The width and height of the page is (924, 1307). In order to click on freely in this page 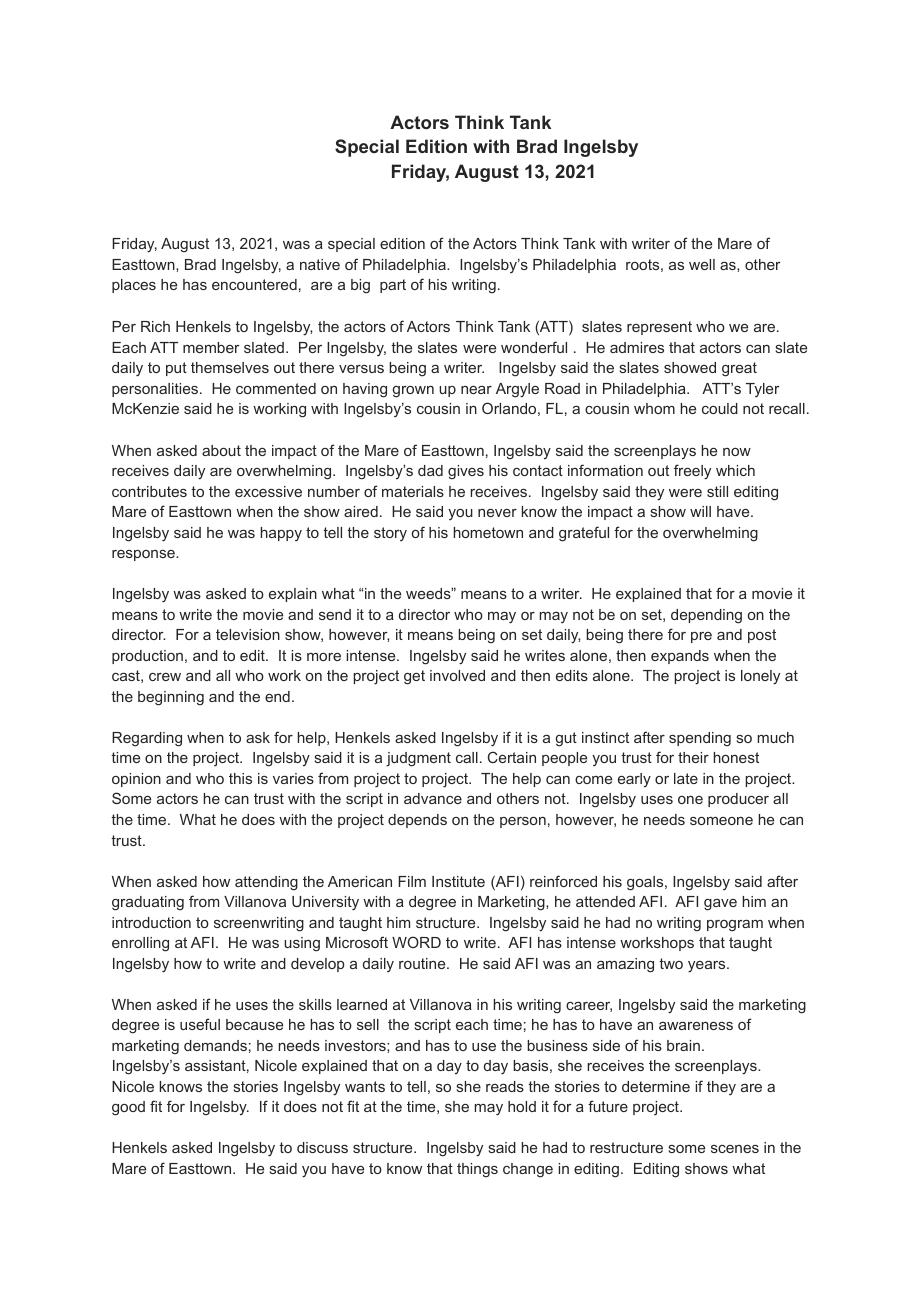, I will do `click(692, 472)`.
